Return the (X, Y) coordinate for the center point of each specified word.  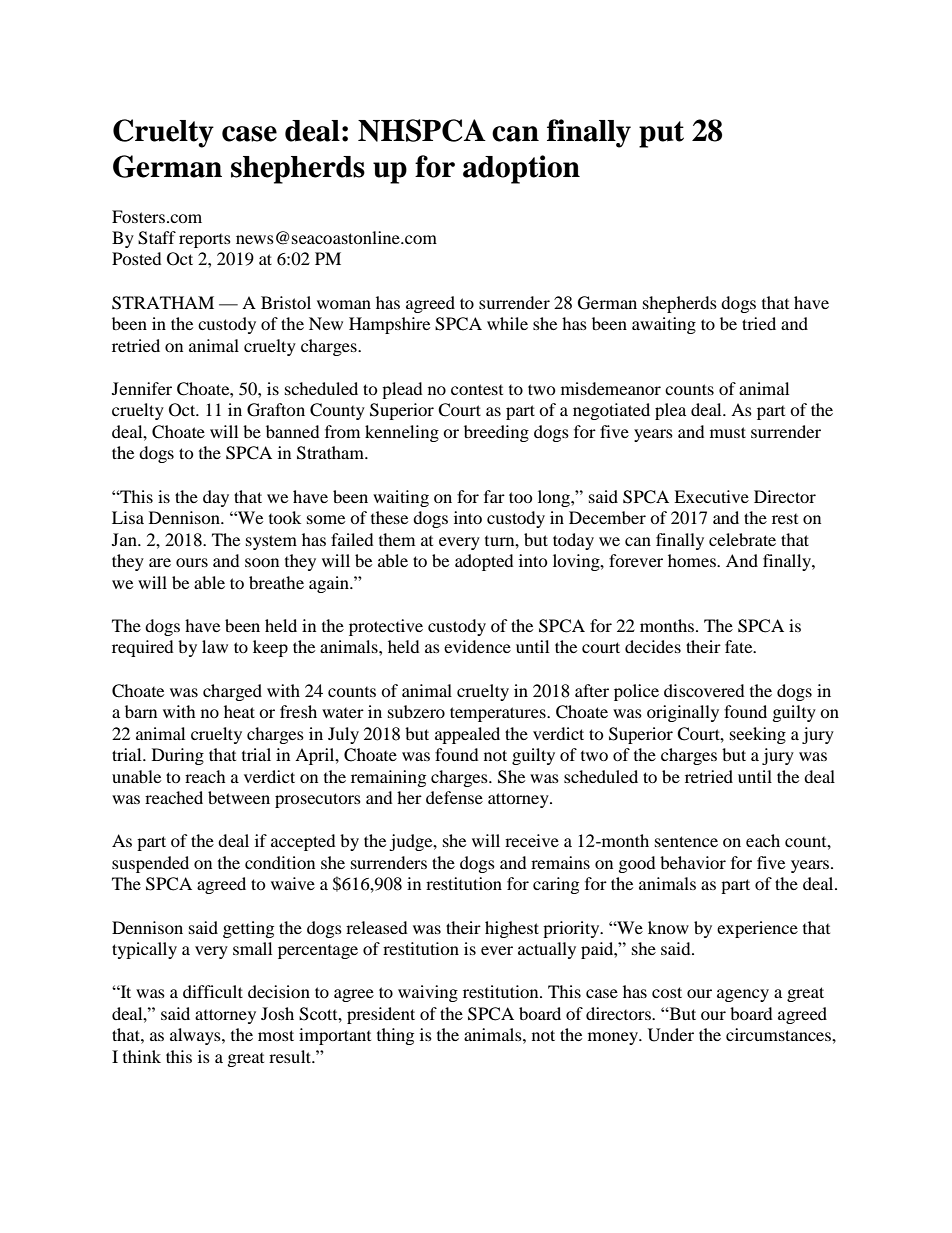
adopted (484, 562)
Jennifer (142, 388)
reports (205, 241)
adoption (521, 169)
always (196, 1036)
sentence (686, 841)
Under (671, 1035)
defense (454, 797)
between (239, 797)
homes (693, 560)
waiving (428, 993)
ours (192, 562)
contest (477, 389)
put (661, 134)
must (728, 432)
